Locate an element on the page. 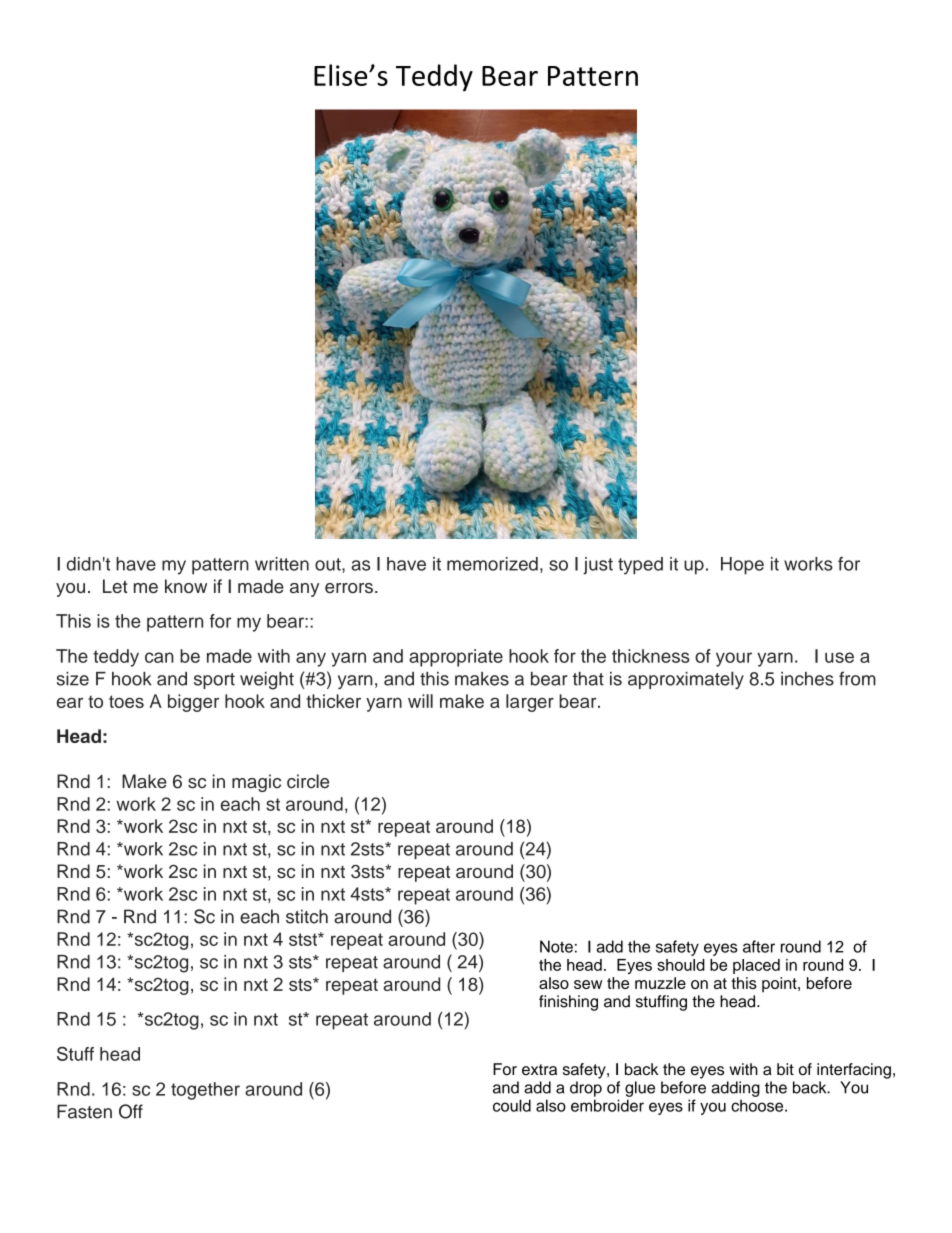 This image has width=952, height=1233. Hope is located at coordinates (742, 566).
